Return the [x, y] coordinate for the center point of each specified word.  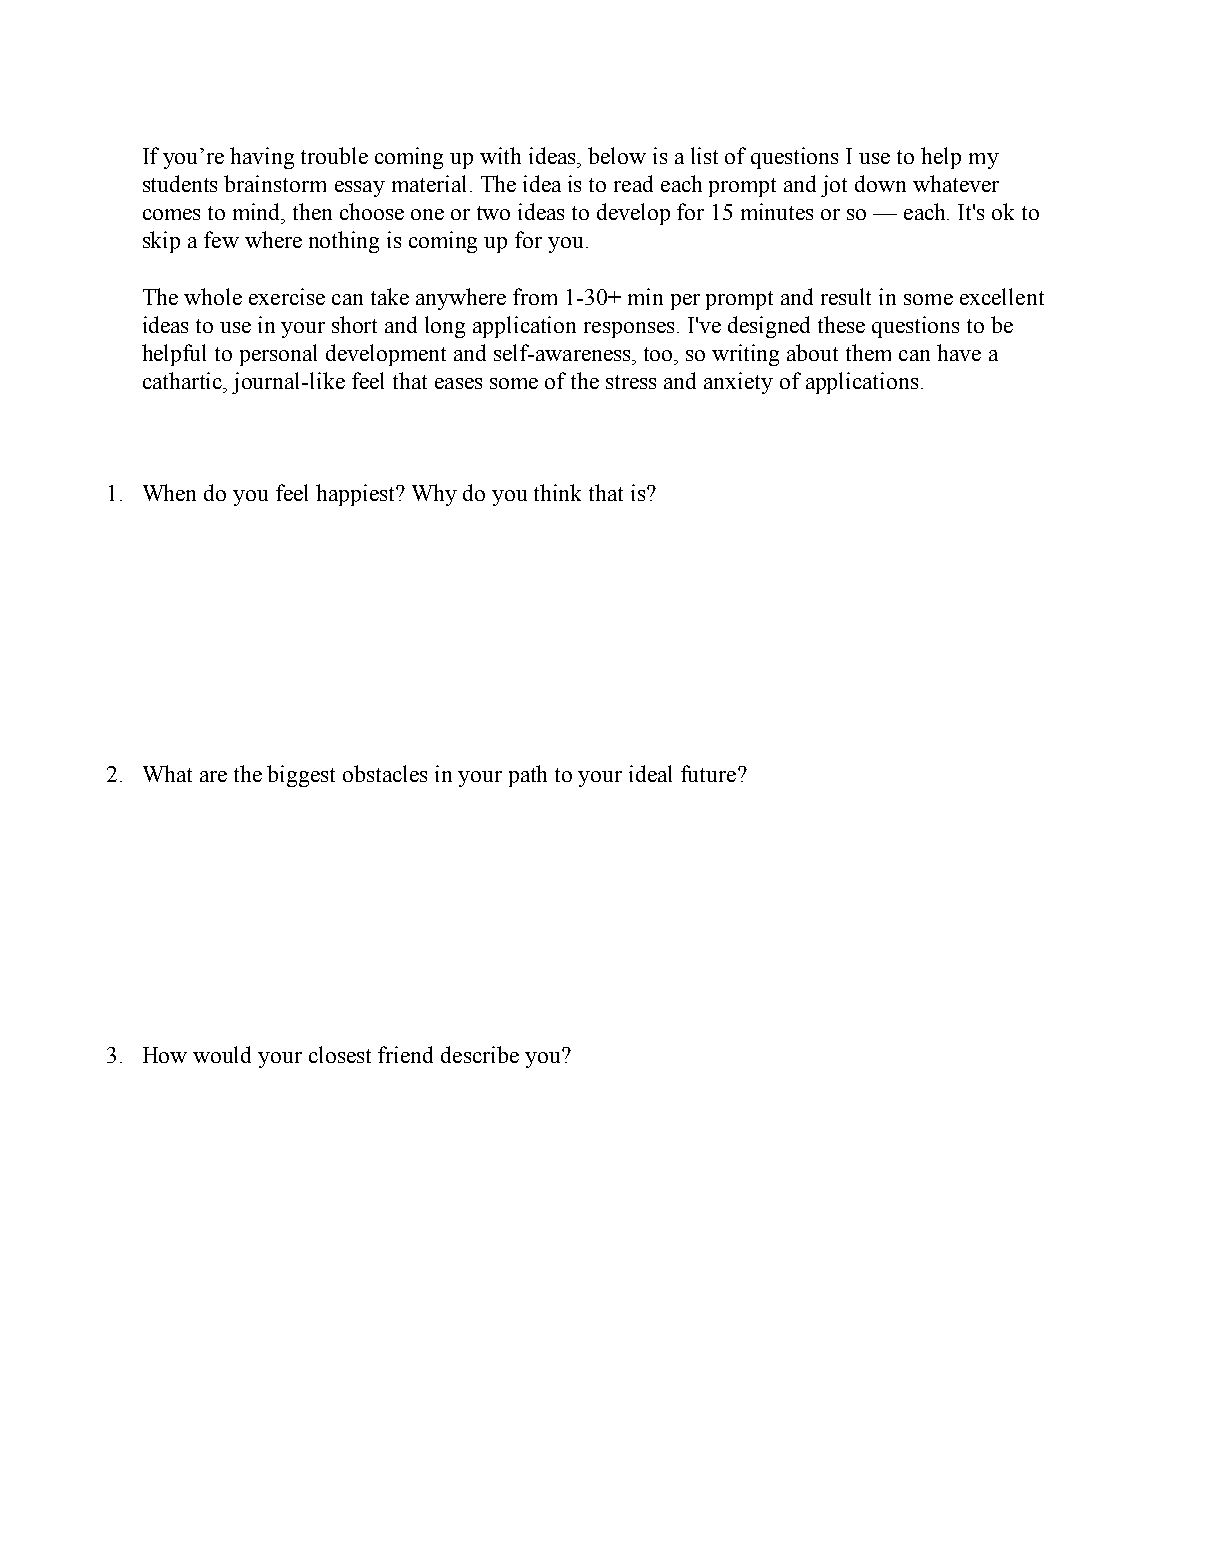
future [710, 773]
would [222, 1054]
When [169, 492]
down [880, 183]
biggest [301, 776]
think [557, 492]
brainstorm [275, 183]
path [528, 776]
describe [480, 1054]
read [633, 183]
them [868, 352]
